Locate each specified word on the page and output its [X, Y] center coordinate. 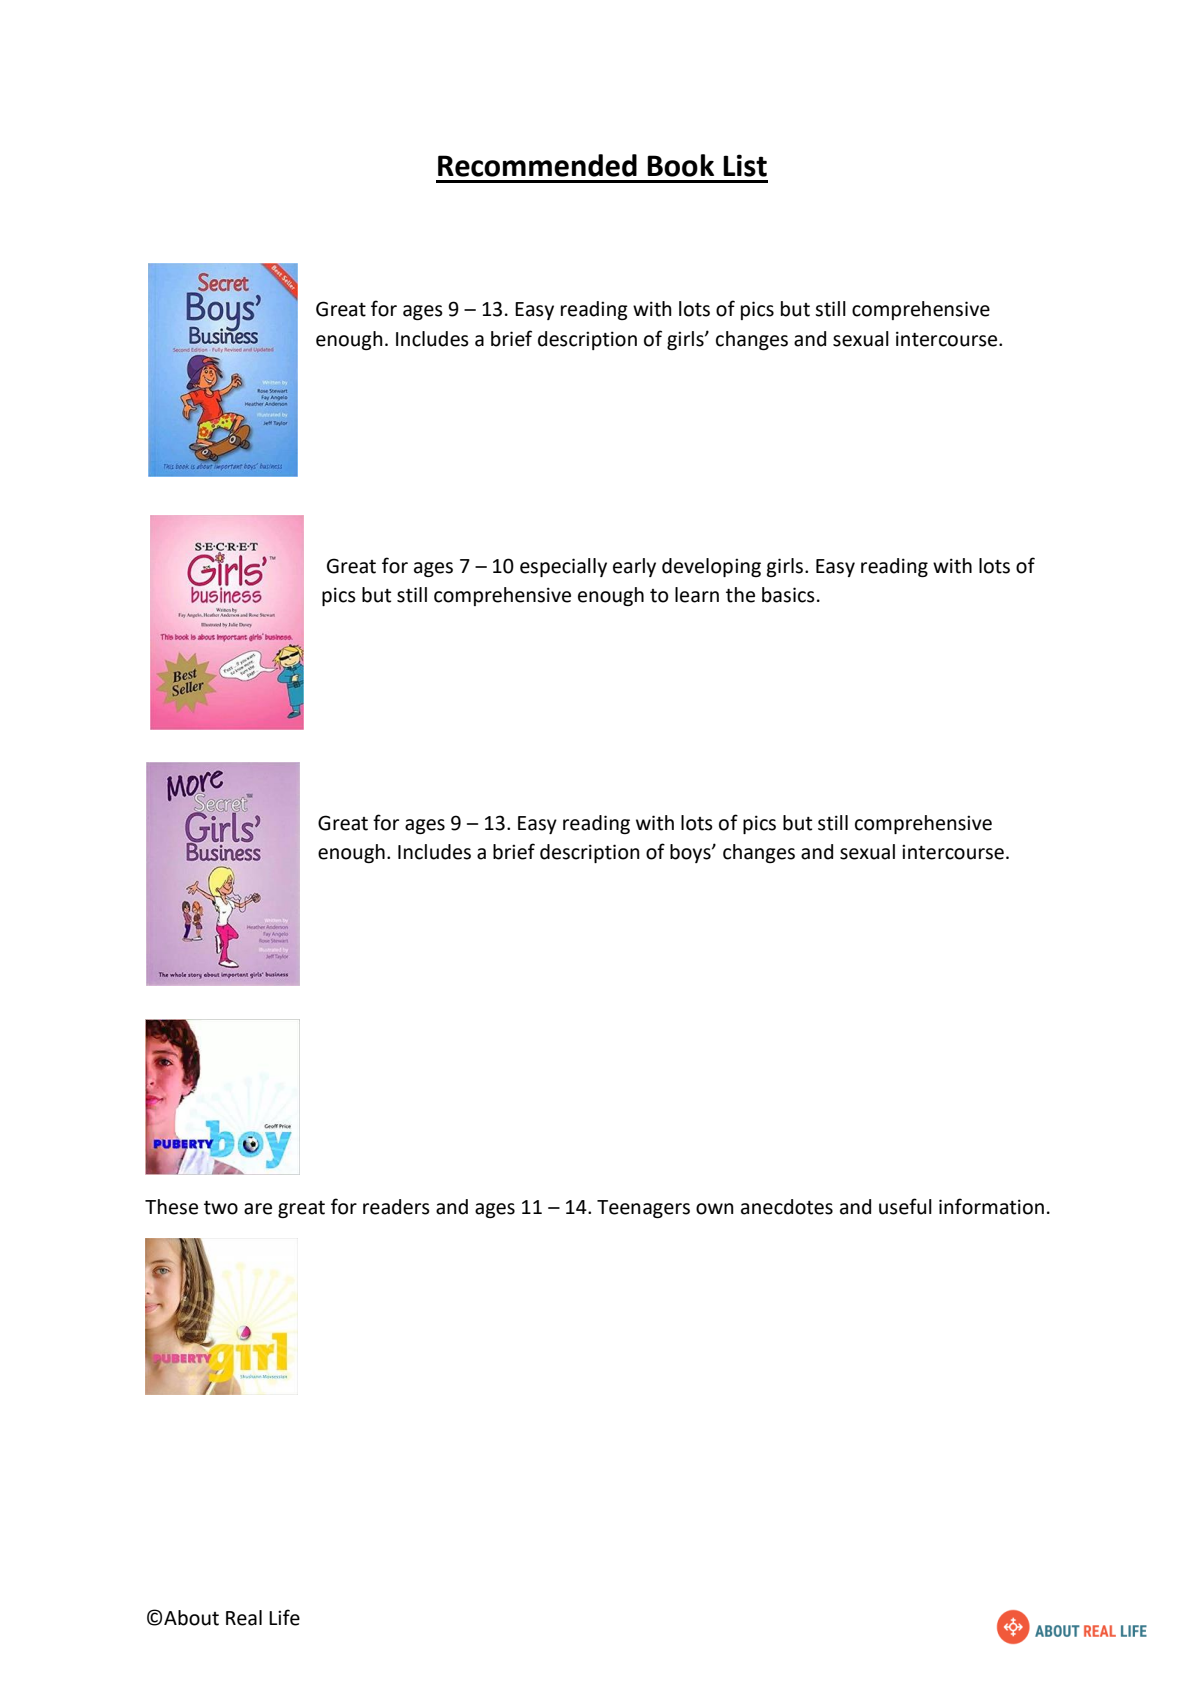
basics [788, 595]
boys [691, 853]
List [745, 165]
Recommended [537, 165]
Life [284, 1617]
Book [680, 165]
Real [244, 1618]
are [258, 1209]
